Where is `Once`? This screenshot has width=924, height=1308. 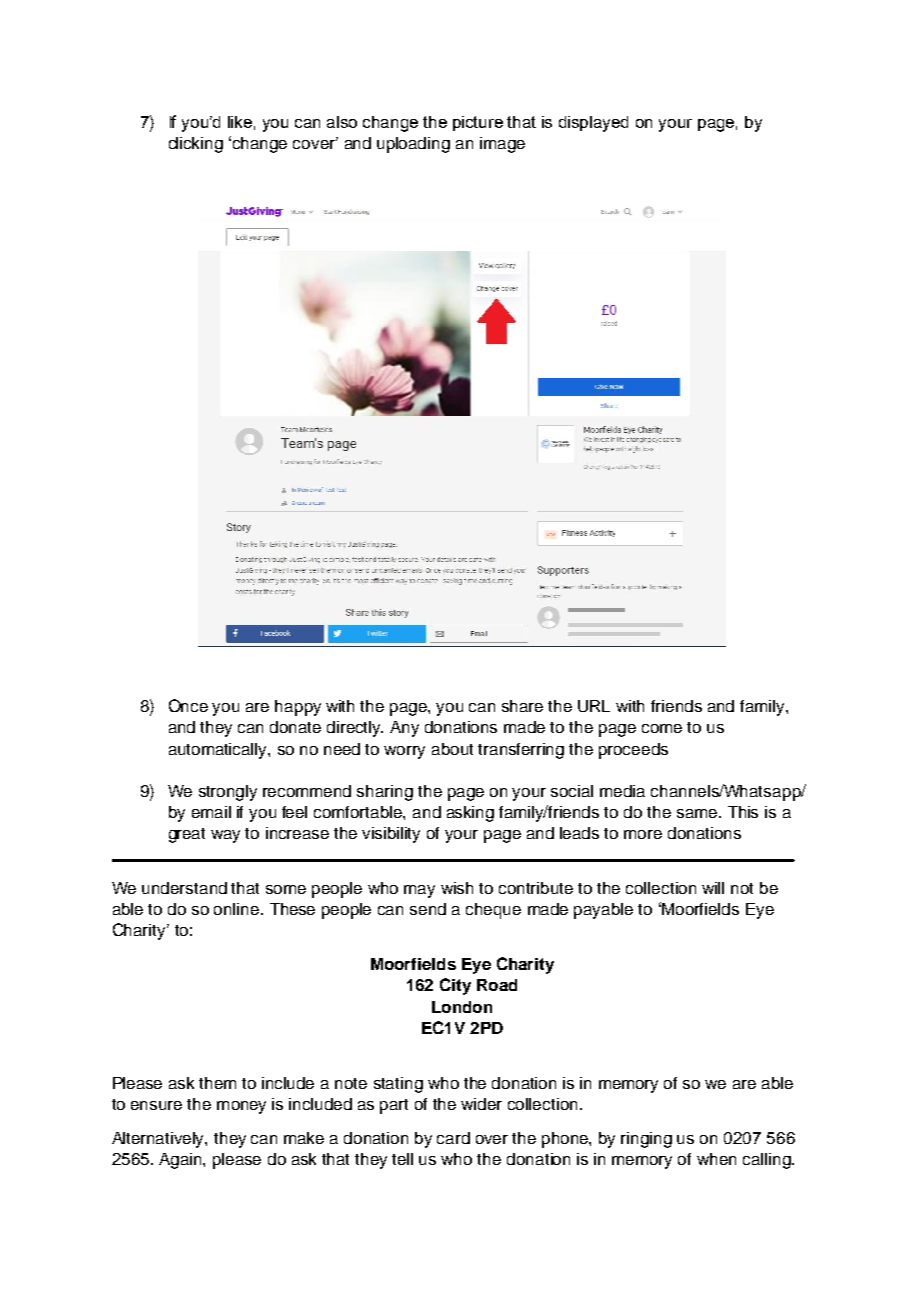 Once is located at coordinates (188, 705).
